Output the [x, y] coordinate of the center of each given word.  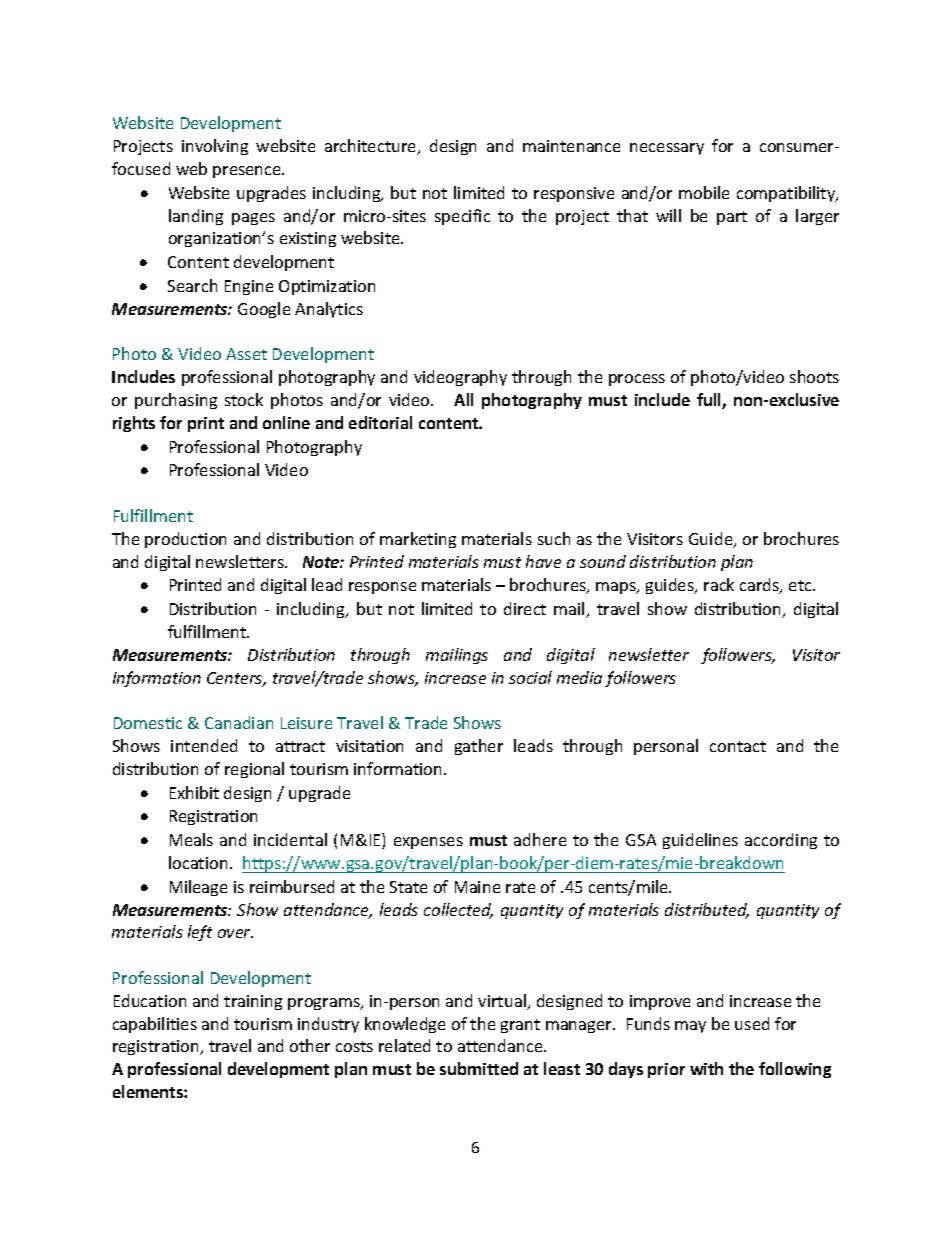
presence [248, 172]
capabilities [155, 1025]
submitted [479, 1068]
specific [462, 217]
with [706, 1068]
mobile [704, 192]
